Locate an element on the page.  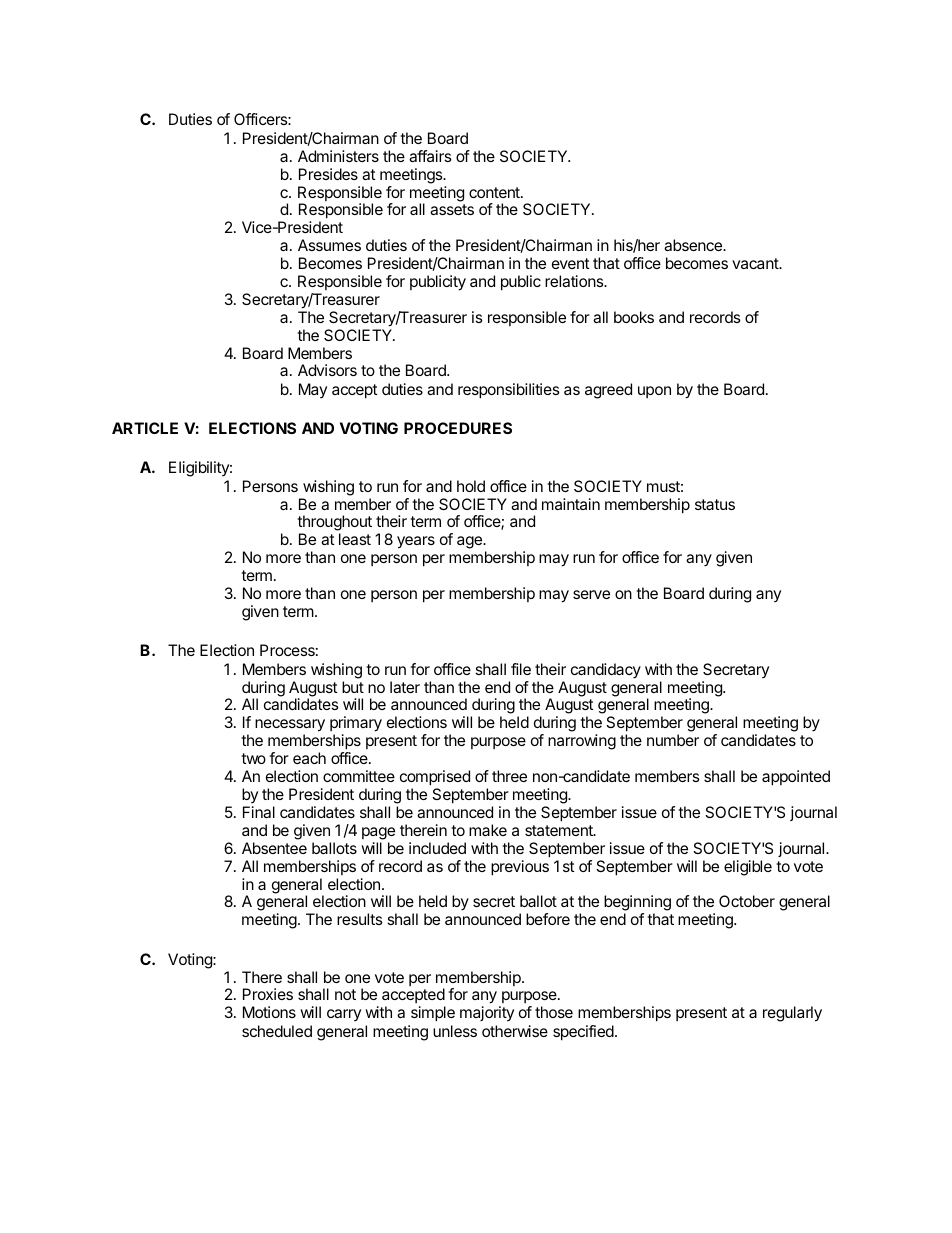
majority is located at coordinates (487, 1013).
